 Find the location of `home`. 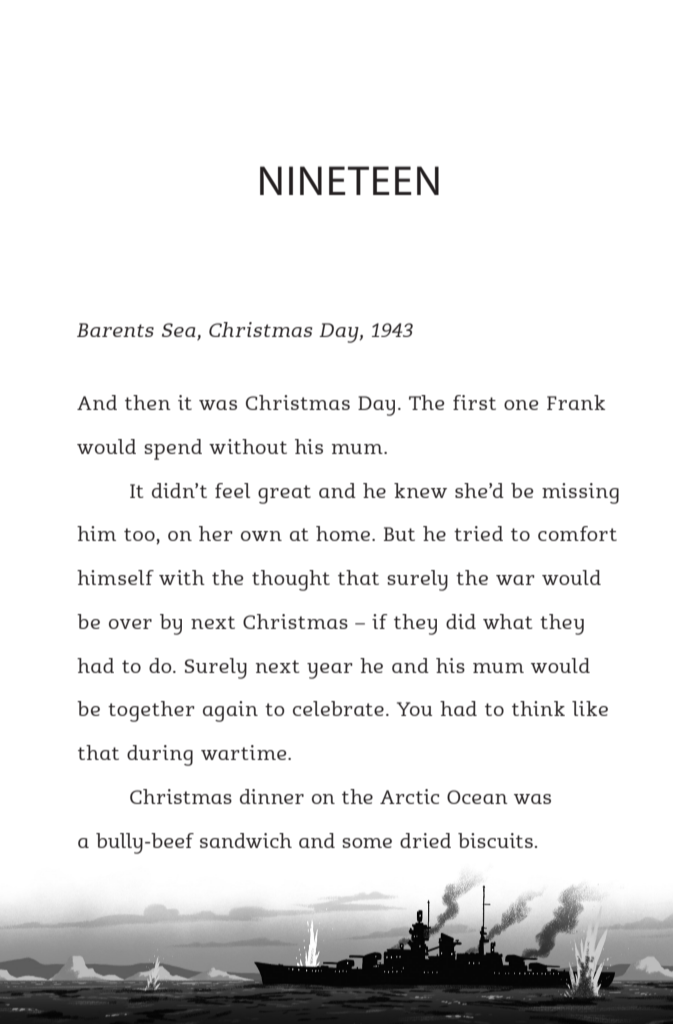

home is located at coordinates (344, 533).
